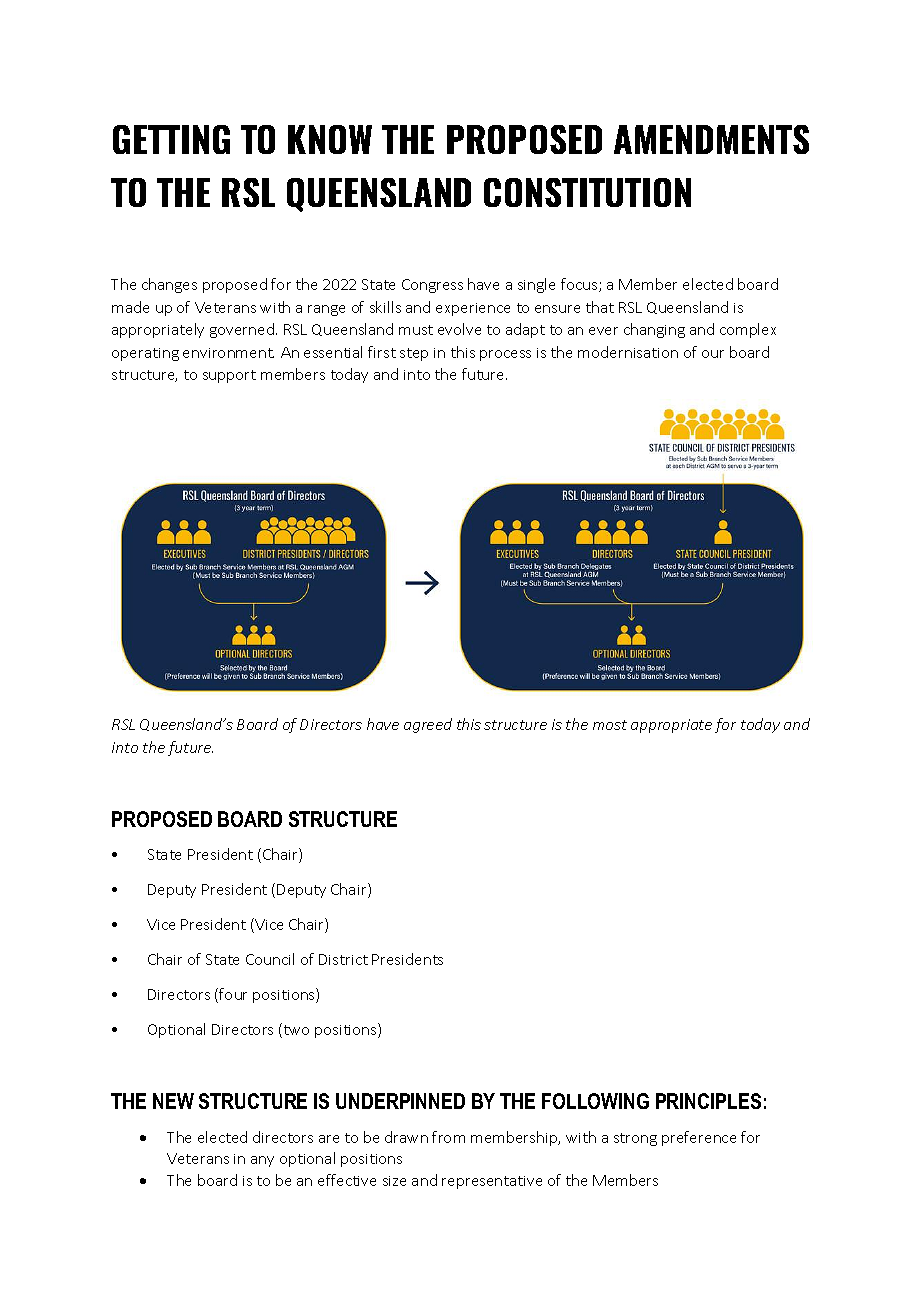 The image size is (924, 1308). I want to click on agreed, so click(428, 725).
